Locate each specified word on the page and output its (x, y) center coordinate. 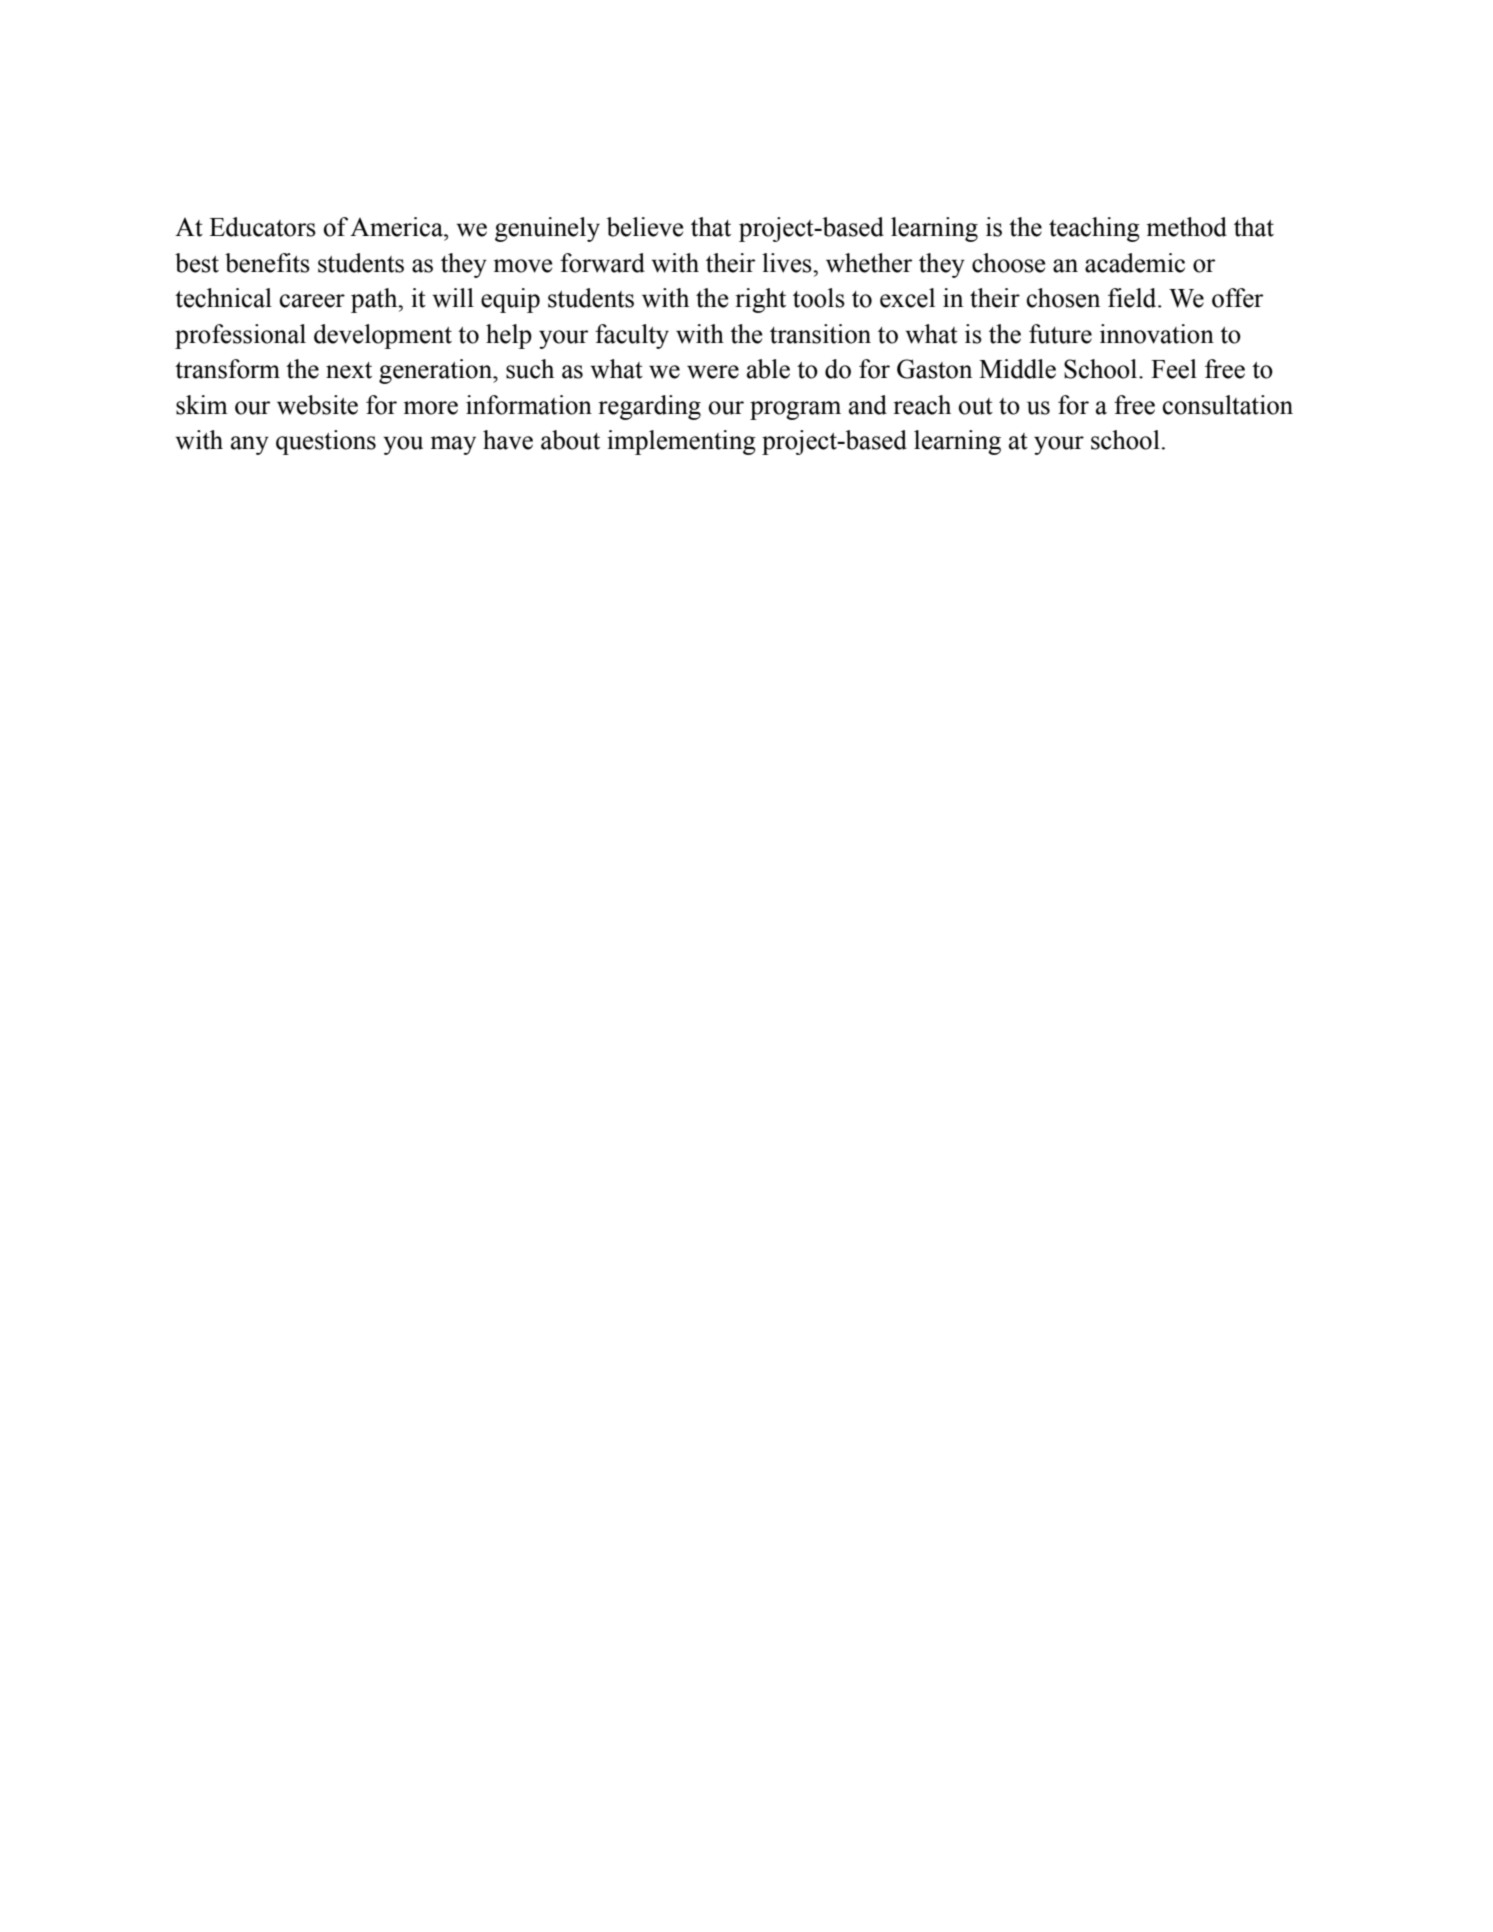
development (383, 336)
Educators (262, 227)
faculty (632, 336)
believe (645, 227)
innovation (1157, 334)
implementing (681, 442)
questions (326, 442)
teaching (1094, 229)
